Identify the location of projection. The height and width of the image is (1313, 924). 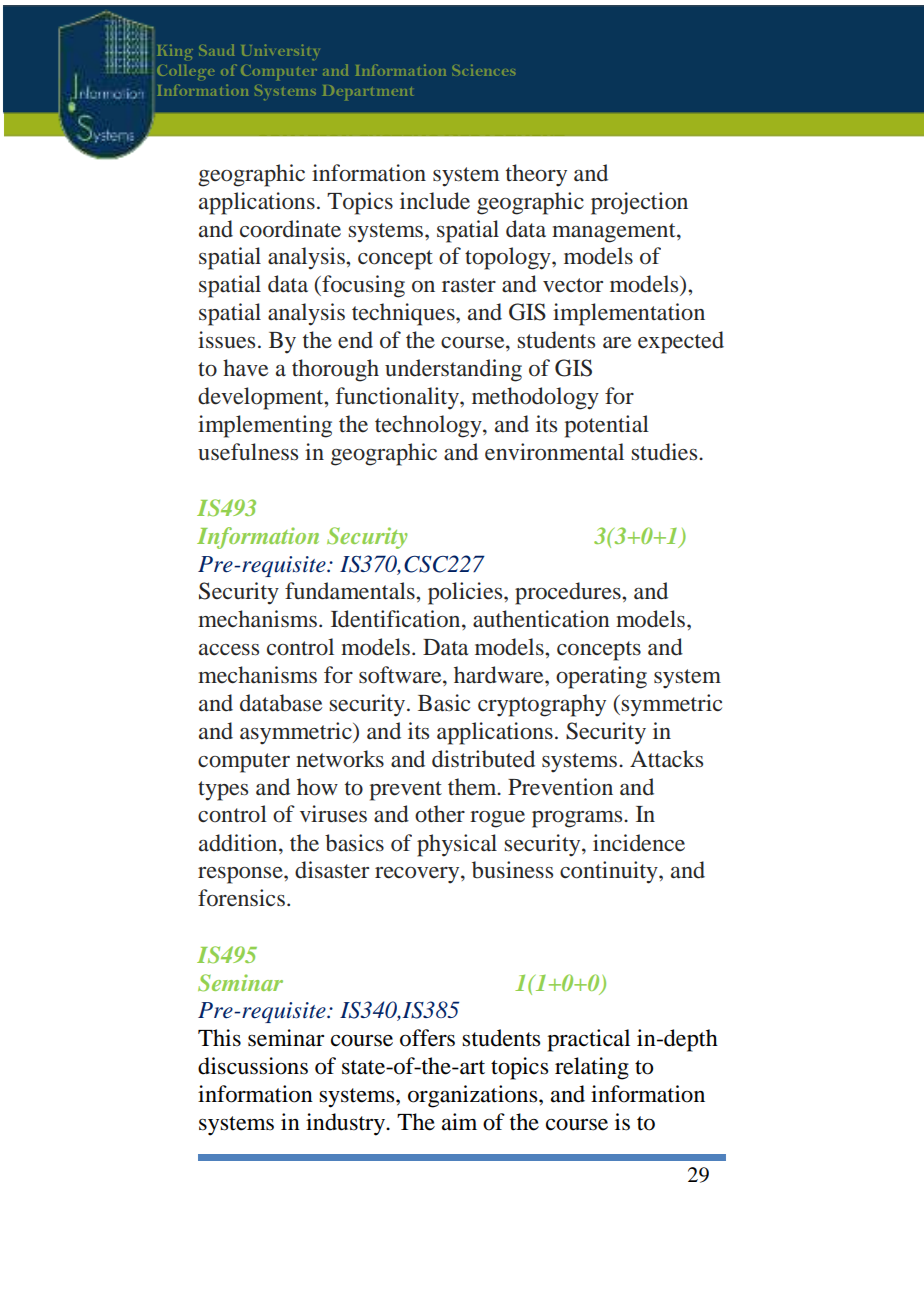
(639, 203).
